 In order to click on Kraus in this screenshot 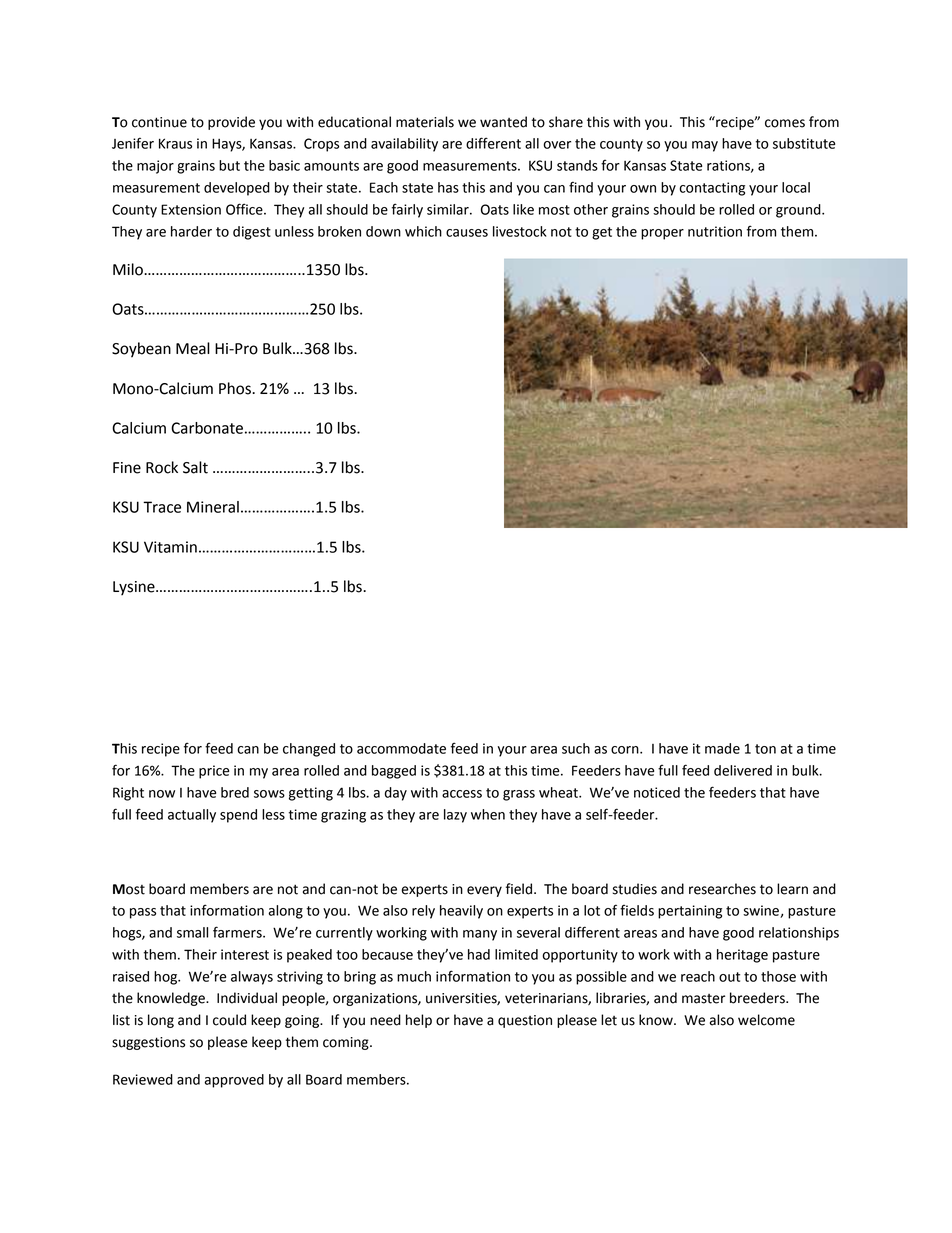, I will do `click(175, 143)`.
